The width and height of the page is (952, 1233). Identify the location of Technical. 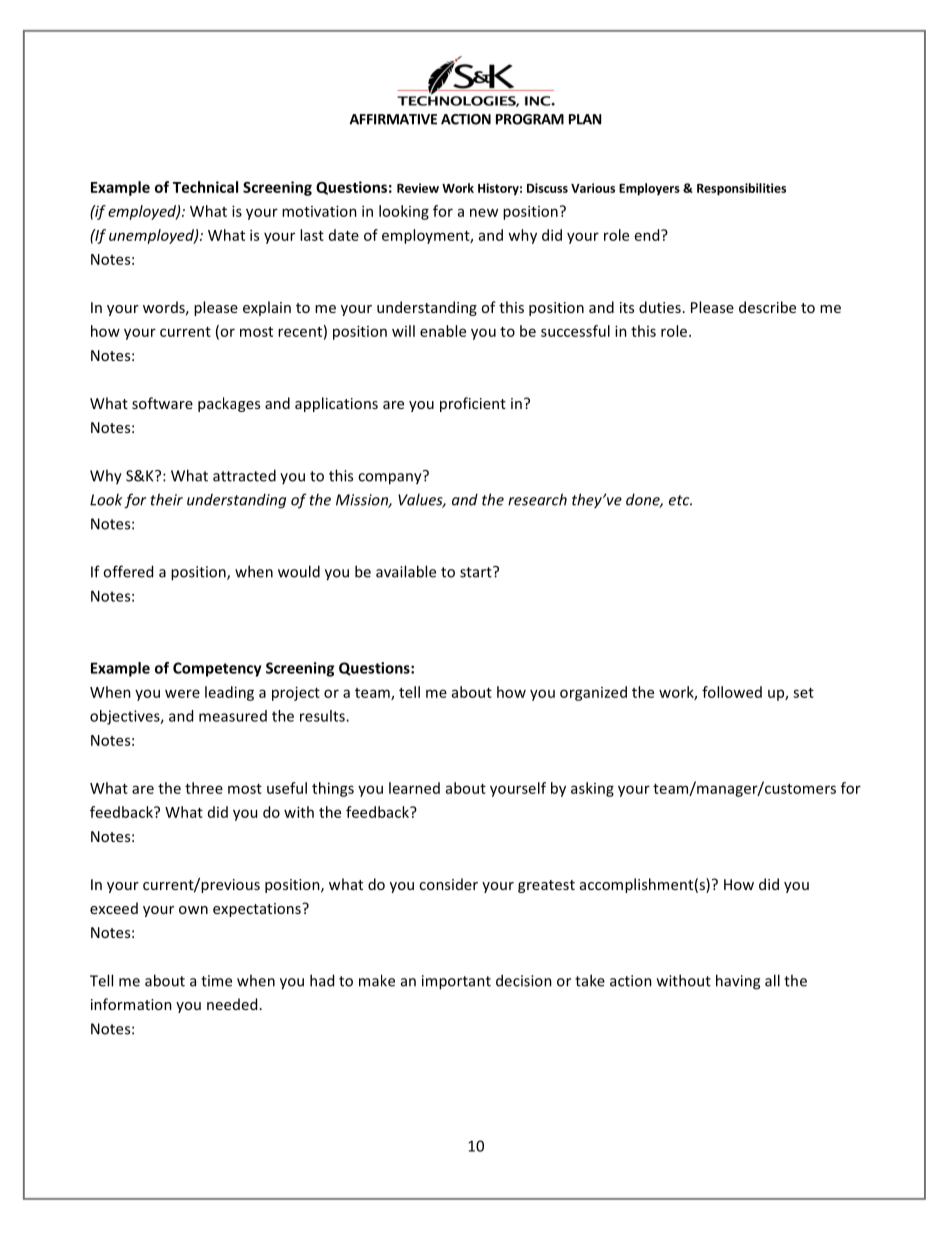
(205, 187).
